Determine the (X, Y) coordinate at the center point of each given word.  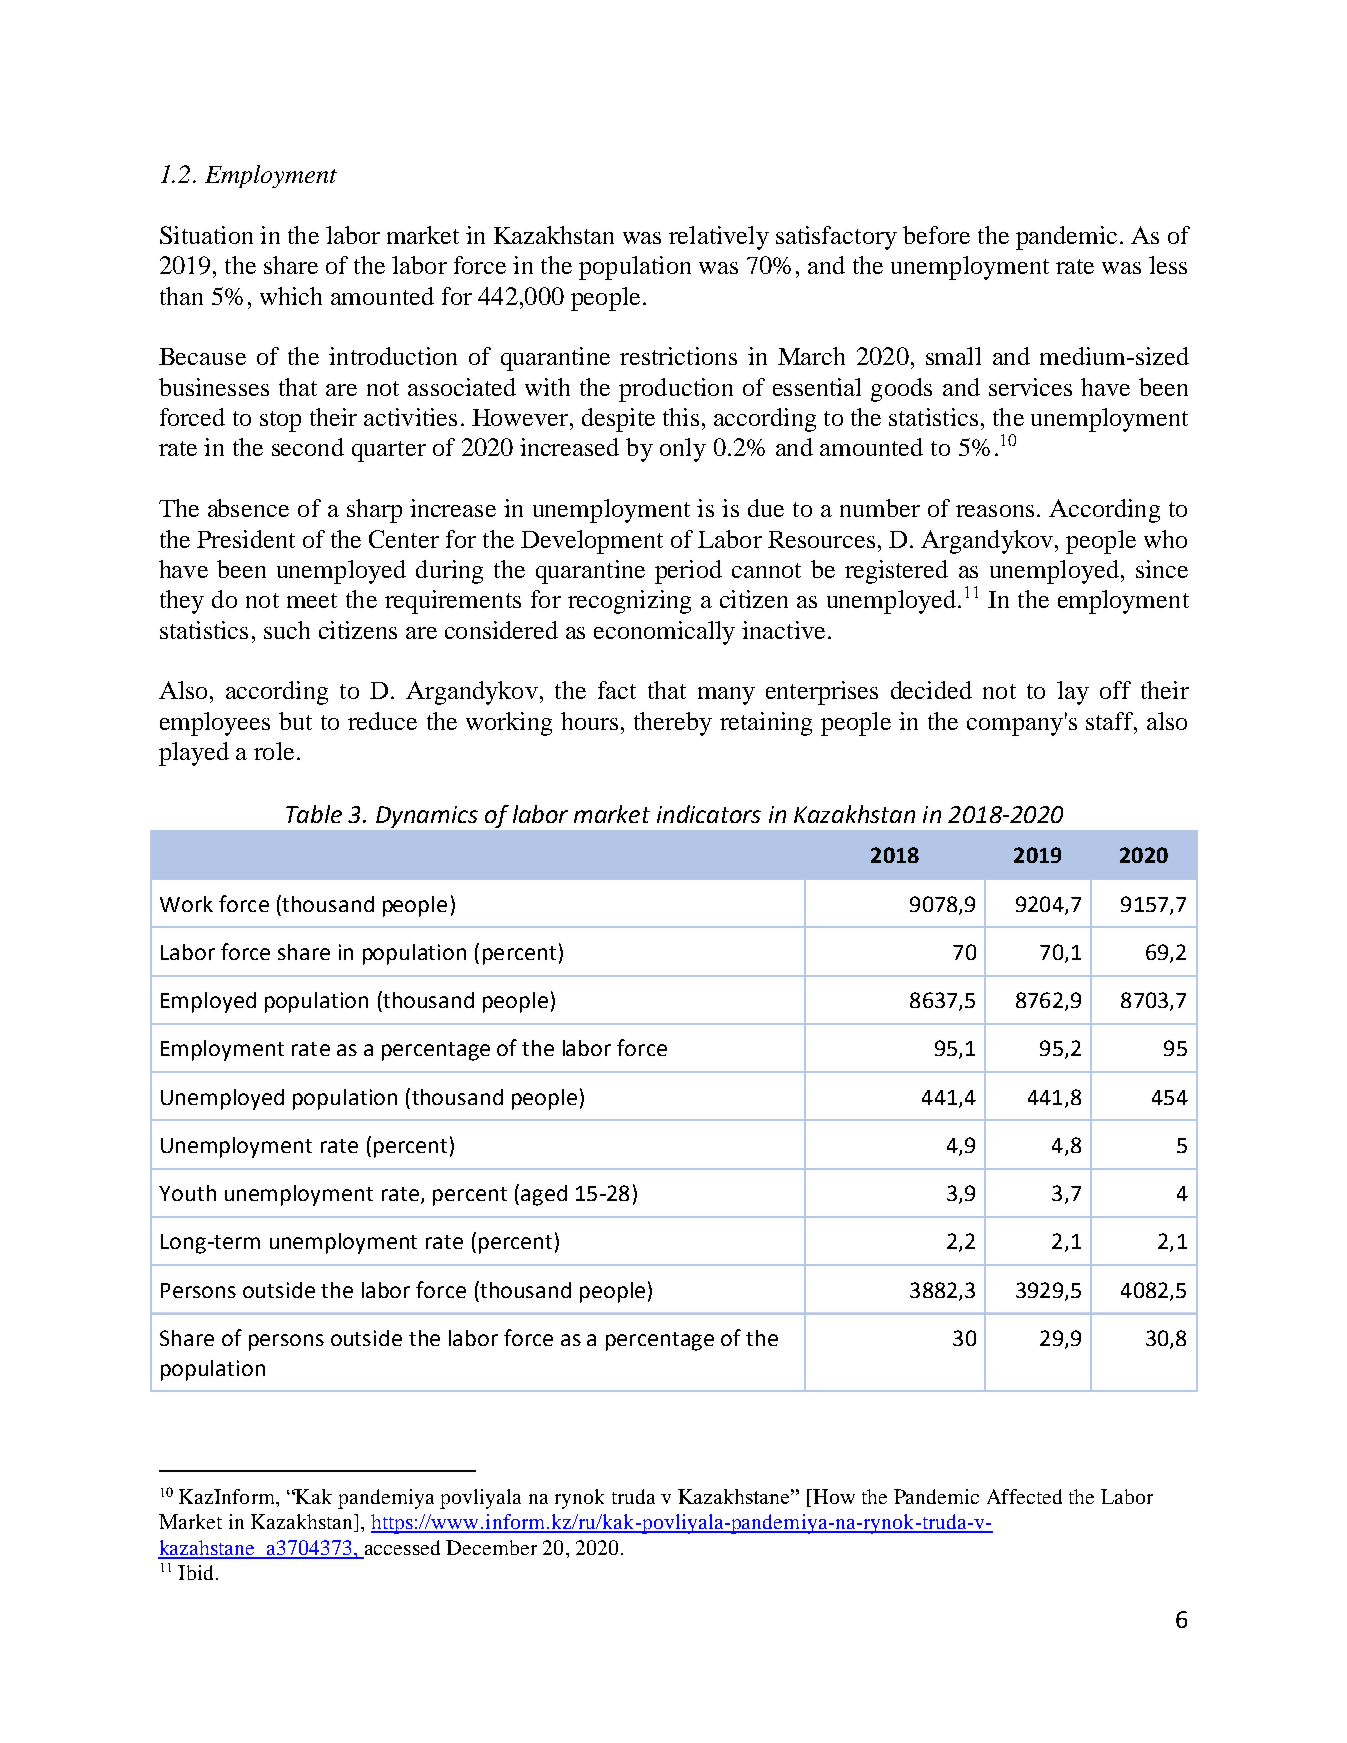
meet (312, 600)
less (1168, 265)
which (291, 296)
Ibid (195, 1572)
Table (314, 814)
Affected (1024, 1496)
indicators (709, 814)
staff (1111, 721)
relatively (719, 238)
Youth (187, 1193)
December (491, 1547)
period (688, 572)
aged (544, 1195)
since (1162, 569)
